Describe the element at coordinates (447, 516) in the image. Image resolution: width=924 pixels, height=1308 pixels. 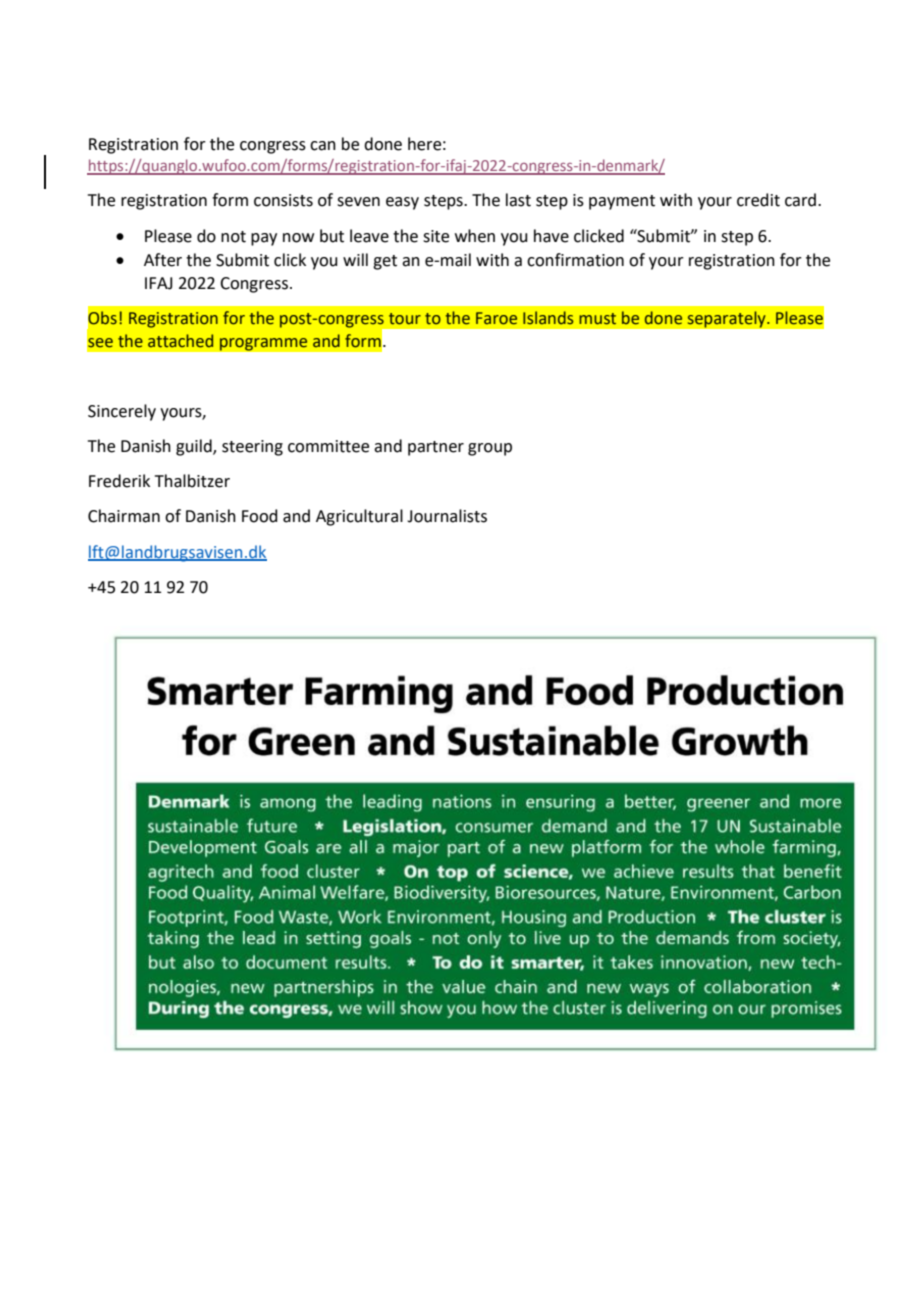
I see `Journalists` at that location.
